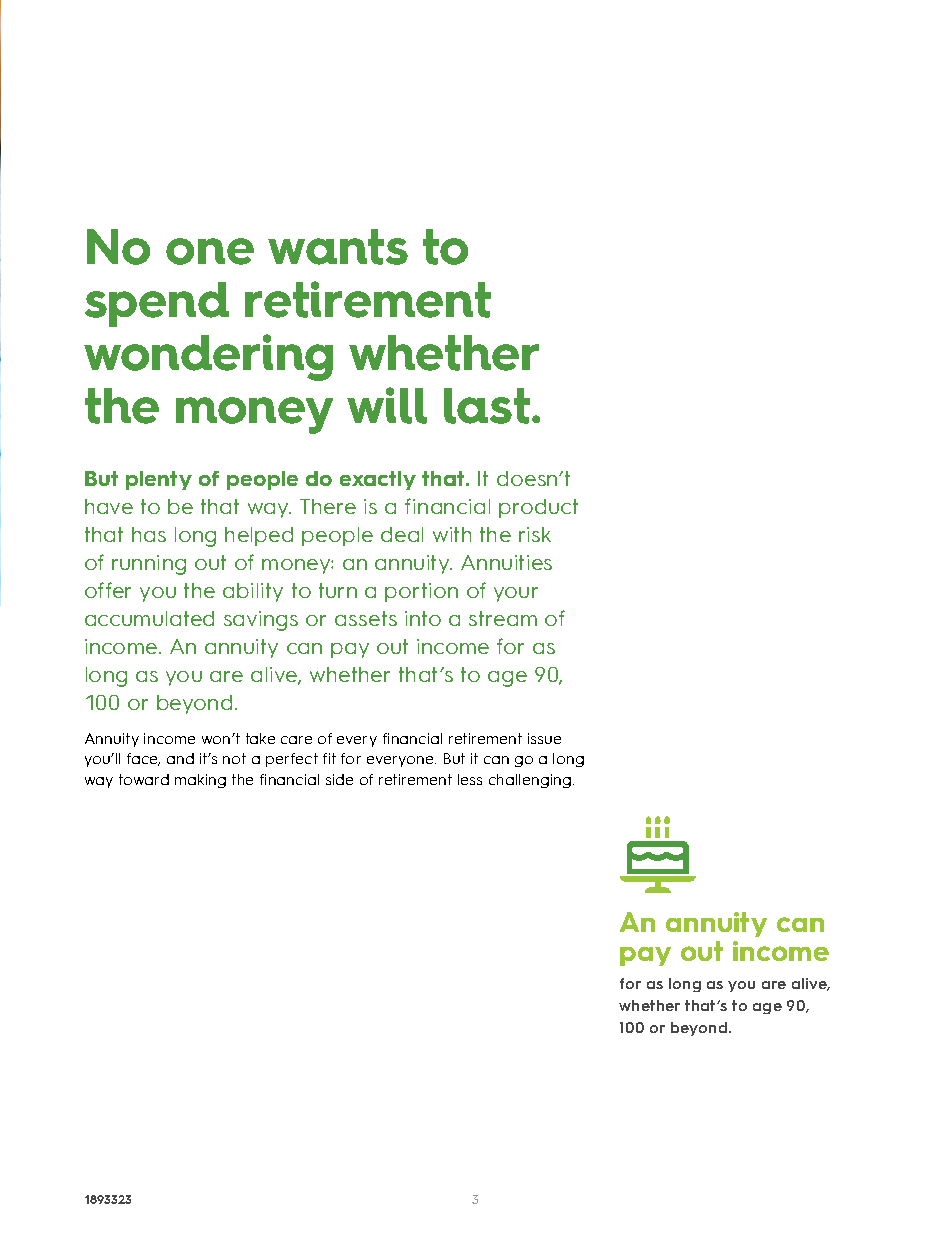 The width and height of the document is (952, 1233). What do you see at coordinates (338, 247) in the document?
I see `wants` at bounding box center [338, 247].
